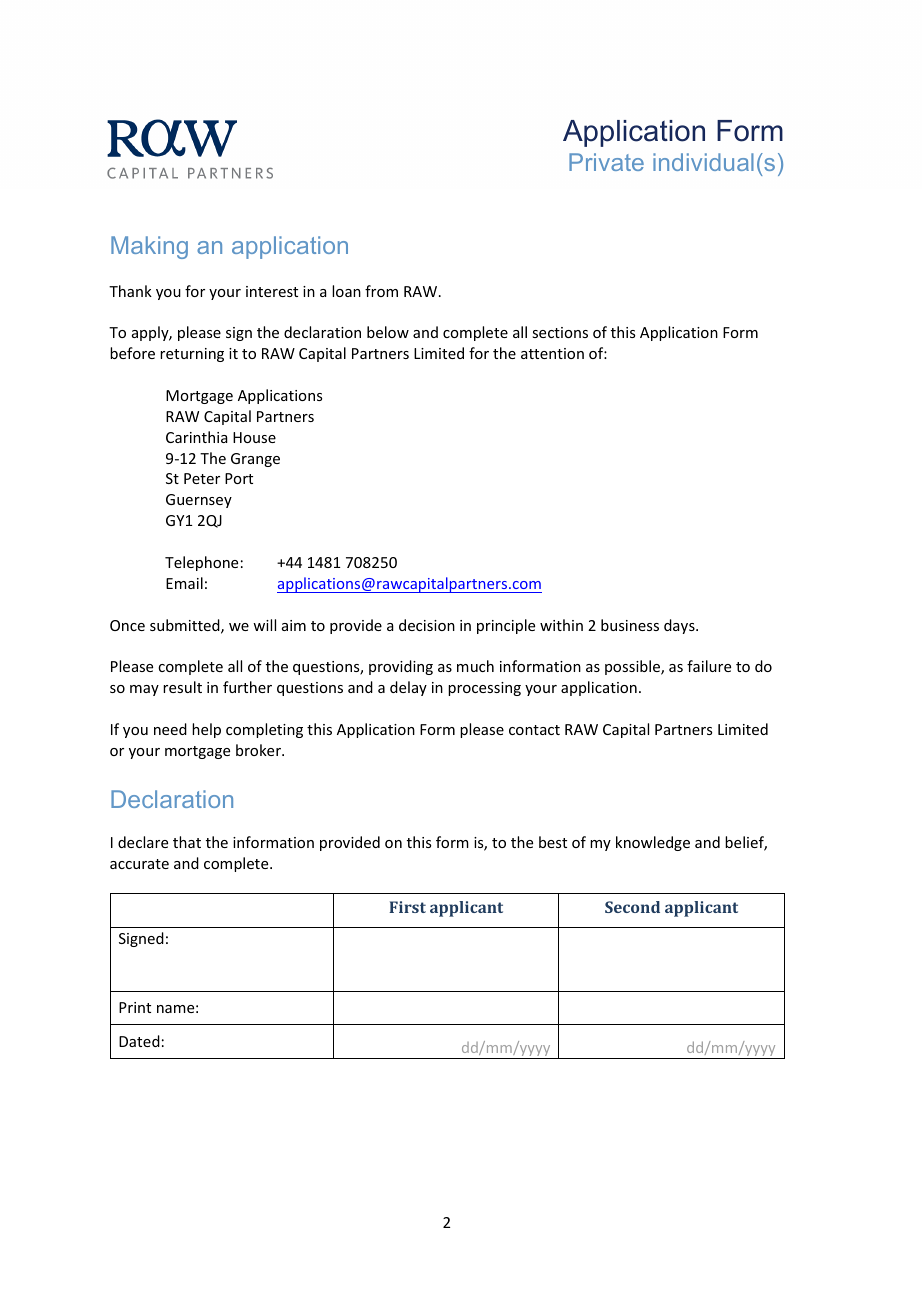 The height and width of the screenshot is (1309, 924). Describe the element at coordinates (552, 353) in the screenshot. I see `attention` at that location.
